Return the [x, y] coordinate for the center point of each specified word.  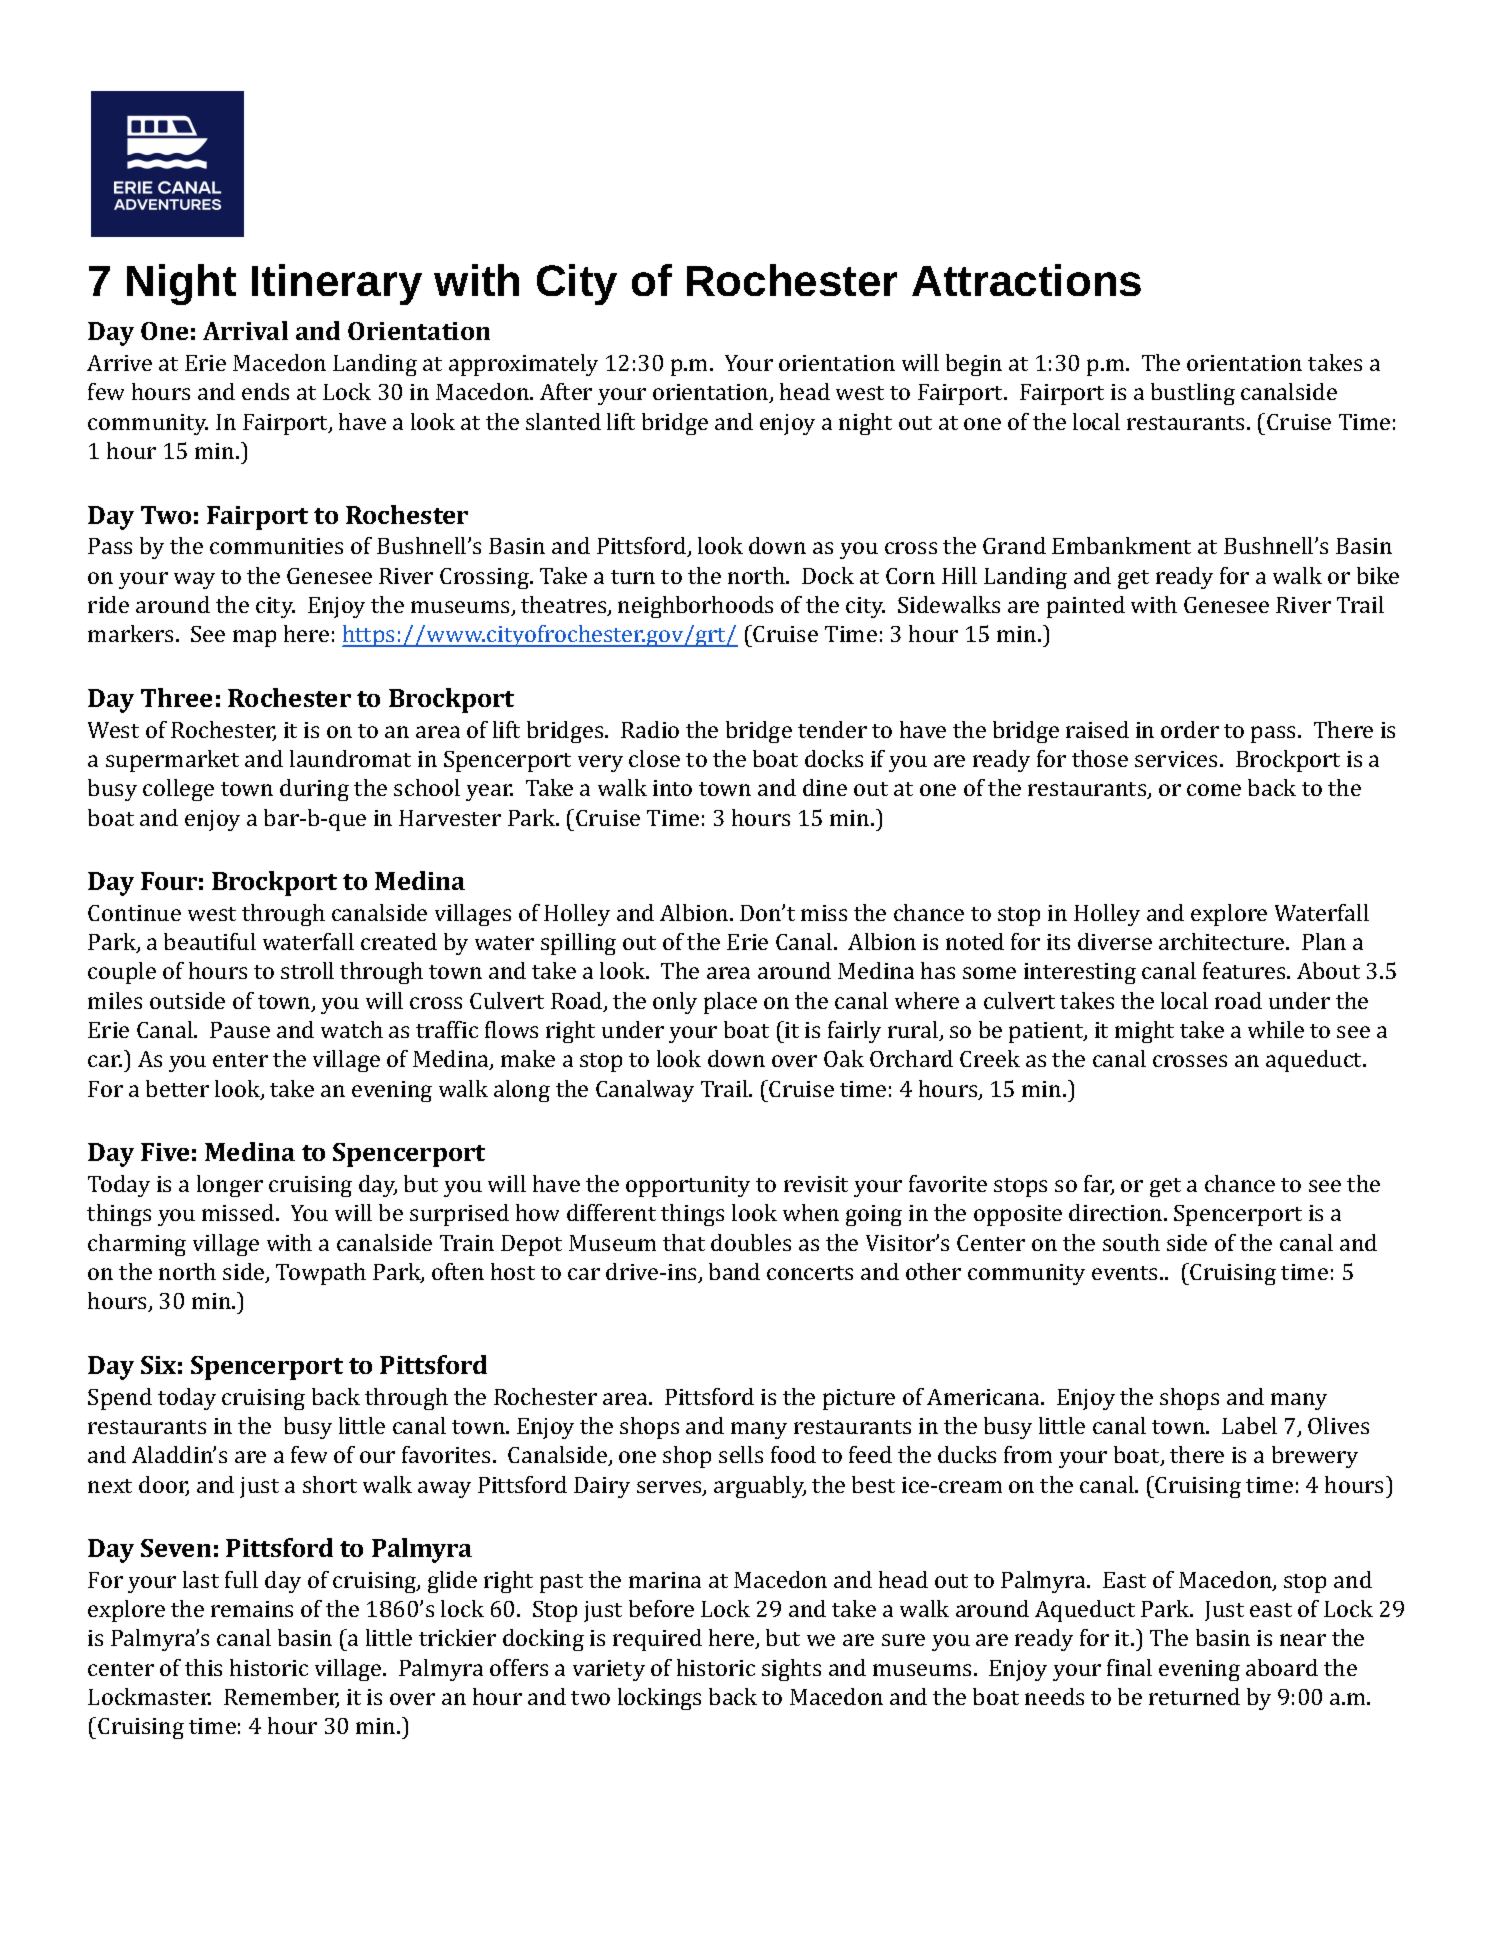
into [672, 788]
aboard [1282, 1667]
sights [791, 1670]
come [1214, 790]
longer [230, 1186]
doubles [751, 1242]
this [203, 1667]
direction [1117, 1212]
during [314, 790]
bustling [1193, 394]
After [566, 391]
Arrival [245, 330]
